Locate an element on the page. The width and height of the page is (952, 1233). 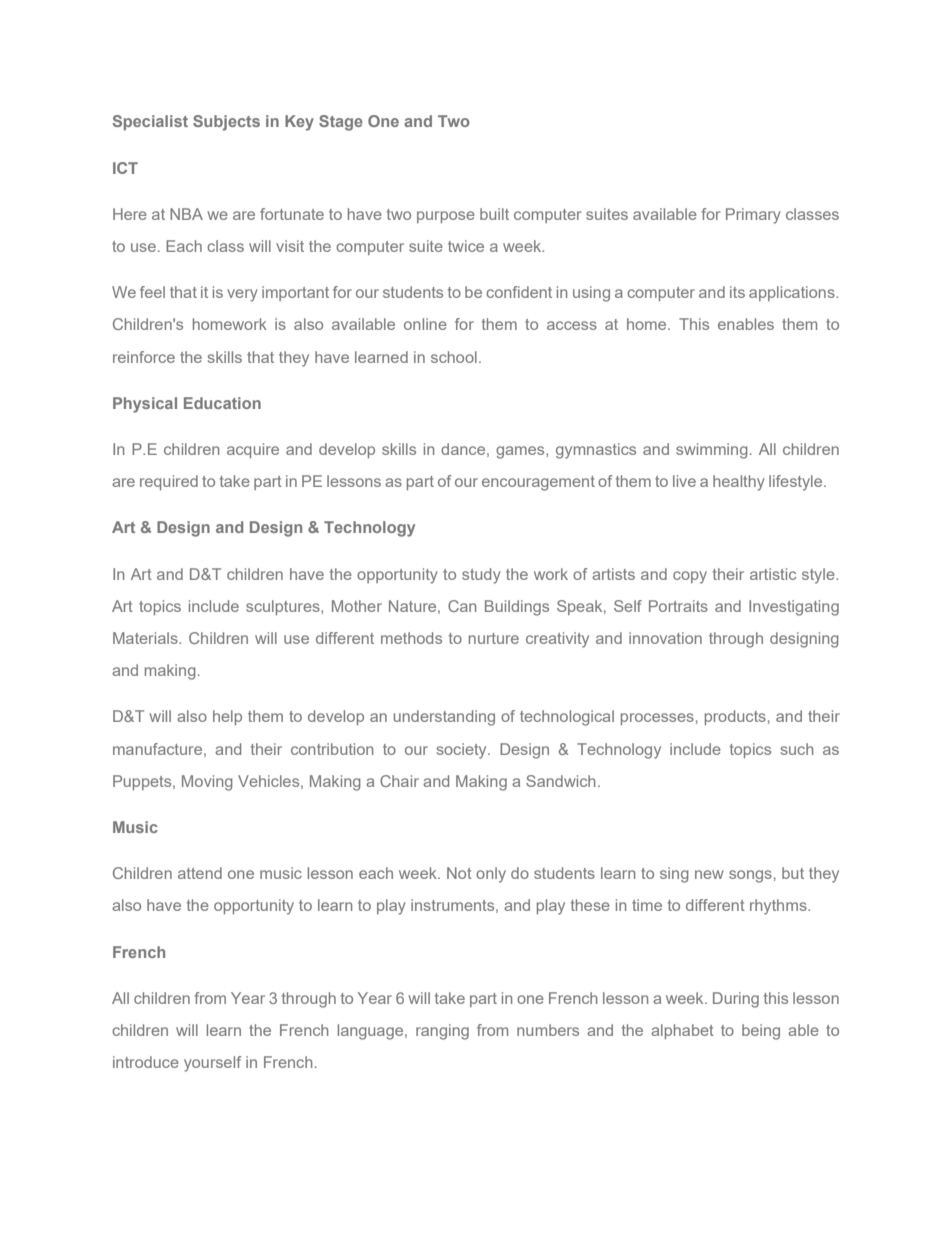
very is located at coordinates (242, 295).
